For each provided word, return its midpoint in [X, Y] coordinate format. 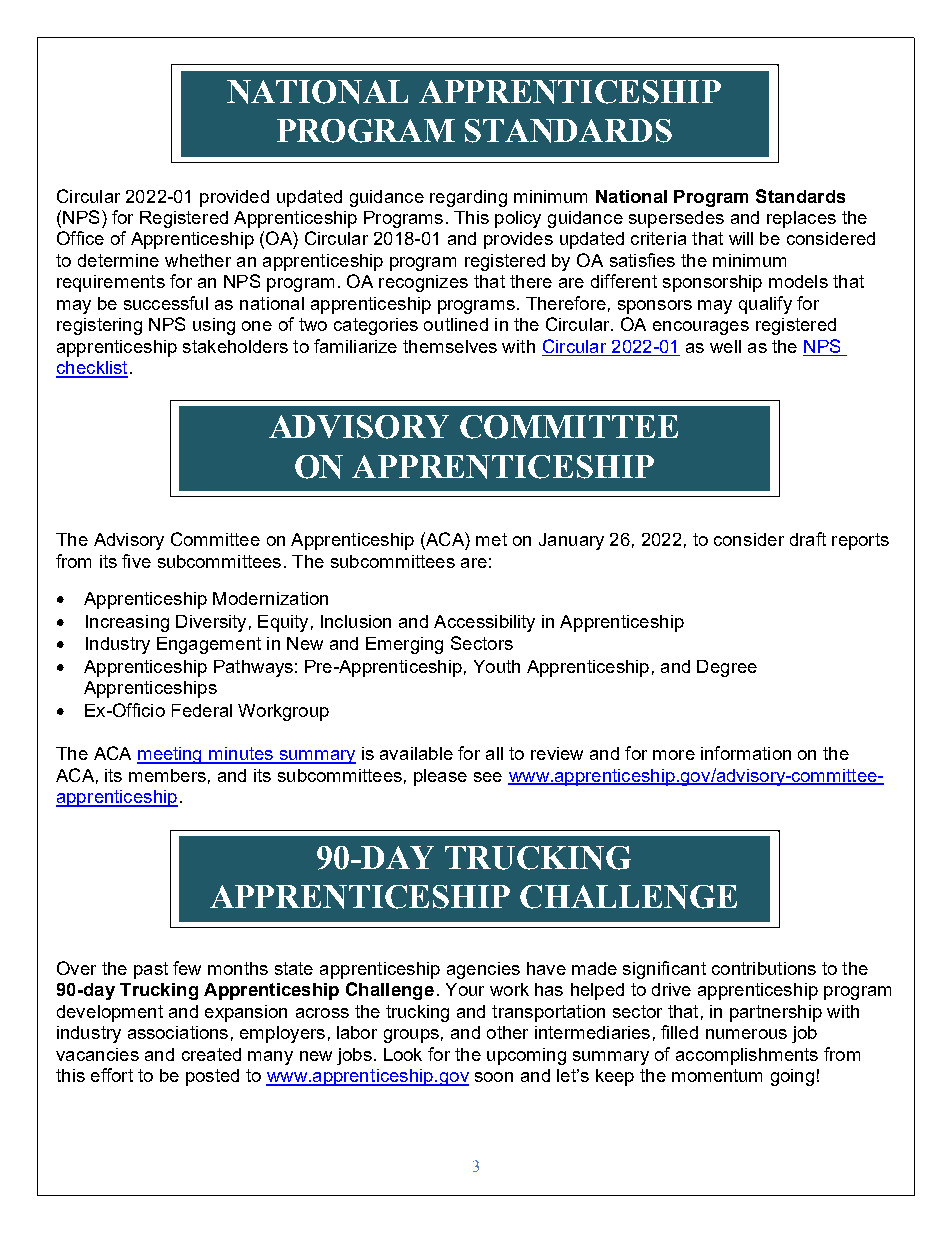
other [507, 1032]
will [741, 238]
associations [178, 1032]
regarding [468, 198]
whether [198, 260]
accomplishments [747, 1056]
